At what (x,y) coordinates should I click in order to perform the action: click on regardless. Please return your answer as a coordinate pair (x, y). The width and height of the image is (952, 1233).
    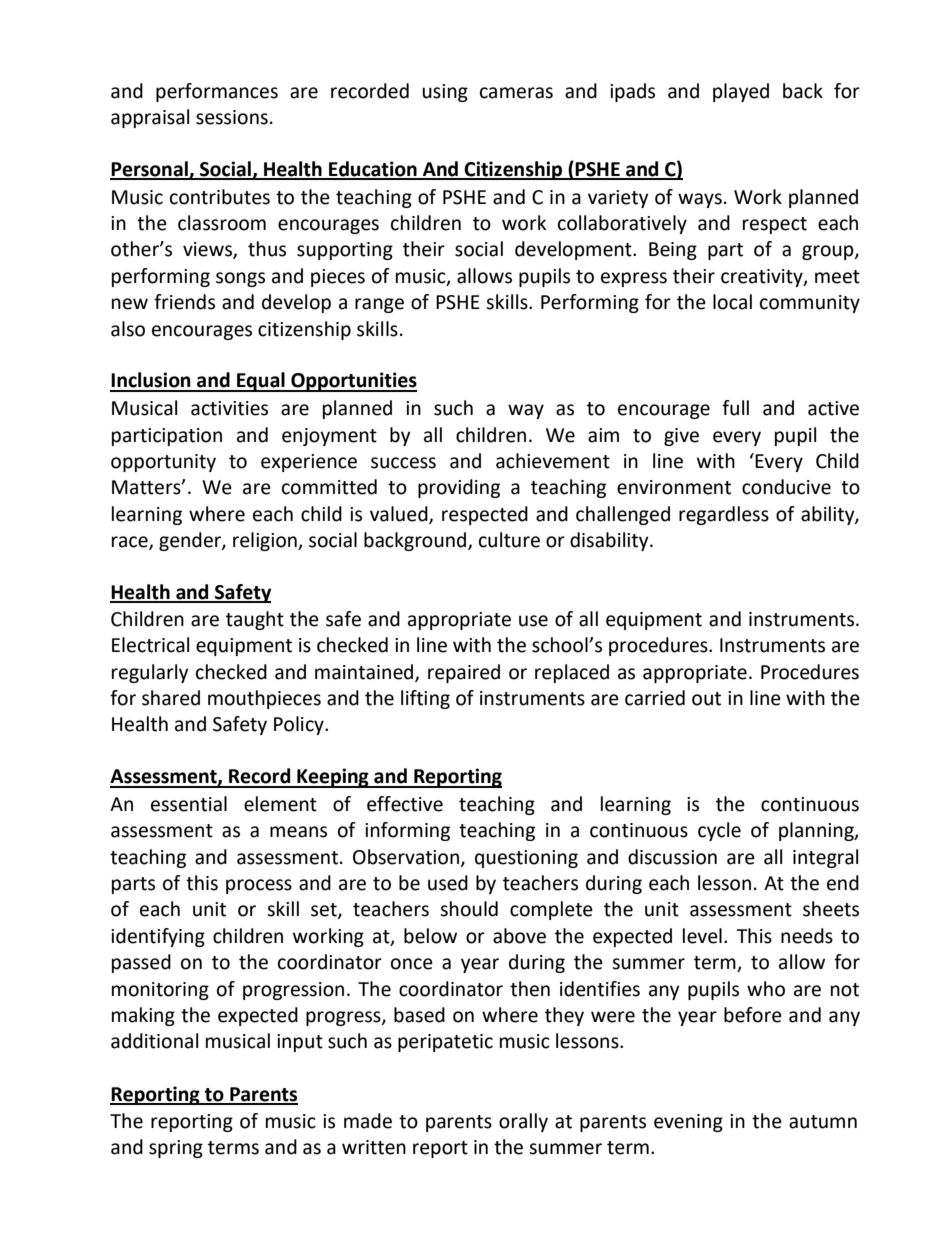
    Looking at the image, I should click on (724, 515).
